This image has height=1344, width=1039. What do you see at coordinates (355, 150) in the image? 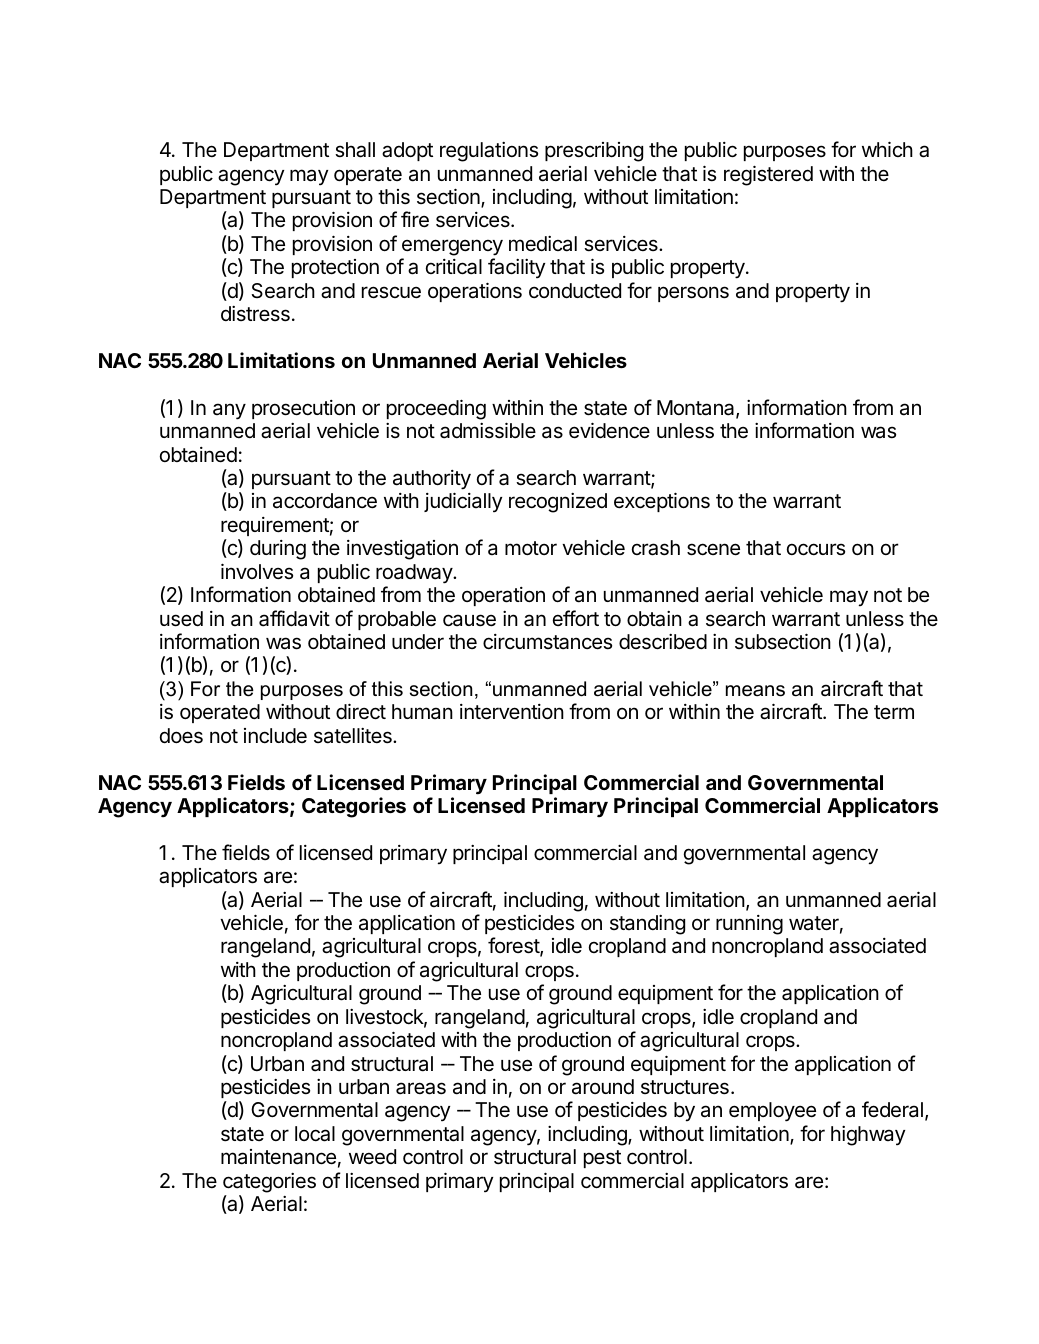
I see `shall` at bounding box center [355, 150].
